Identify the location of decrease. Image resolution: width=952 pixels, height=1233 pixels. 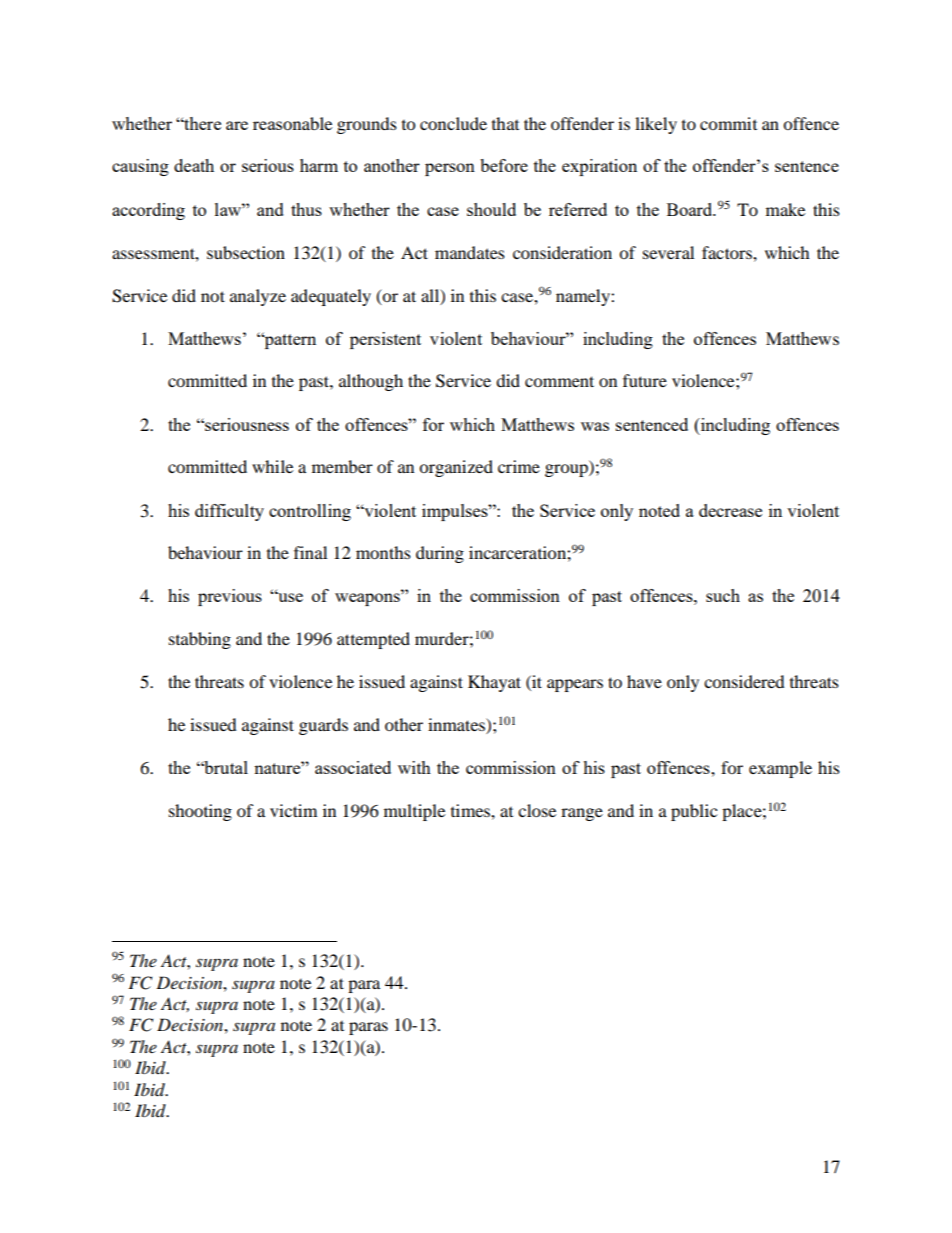
(730, 510).
